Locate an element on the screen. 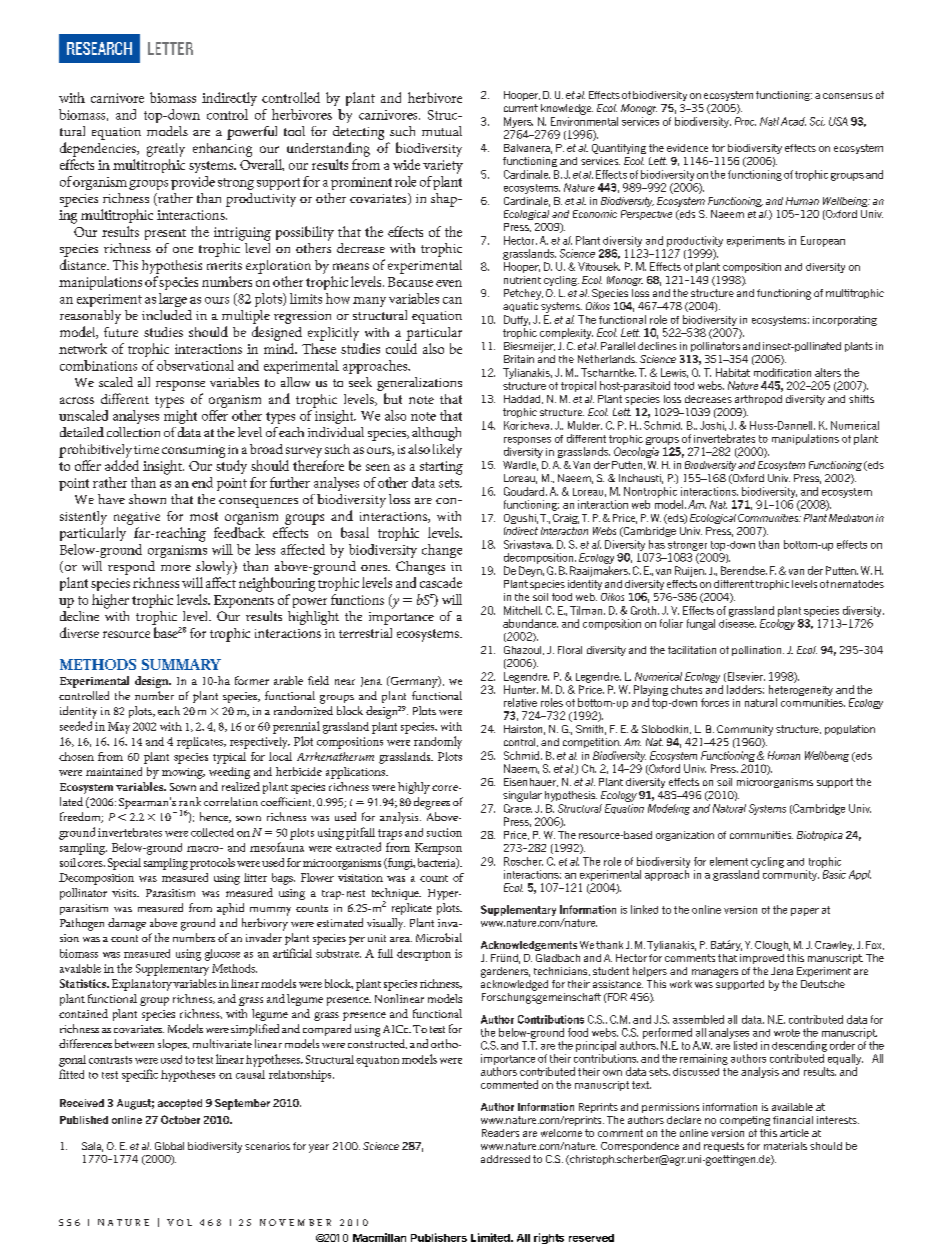 The width and height of the screenshot is (952, 1251). SUMMARY is located at coordinates (181, 664).
